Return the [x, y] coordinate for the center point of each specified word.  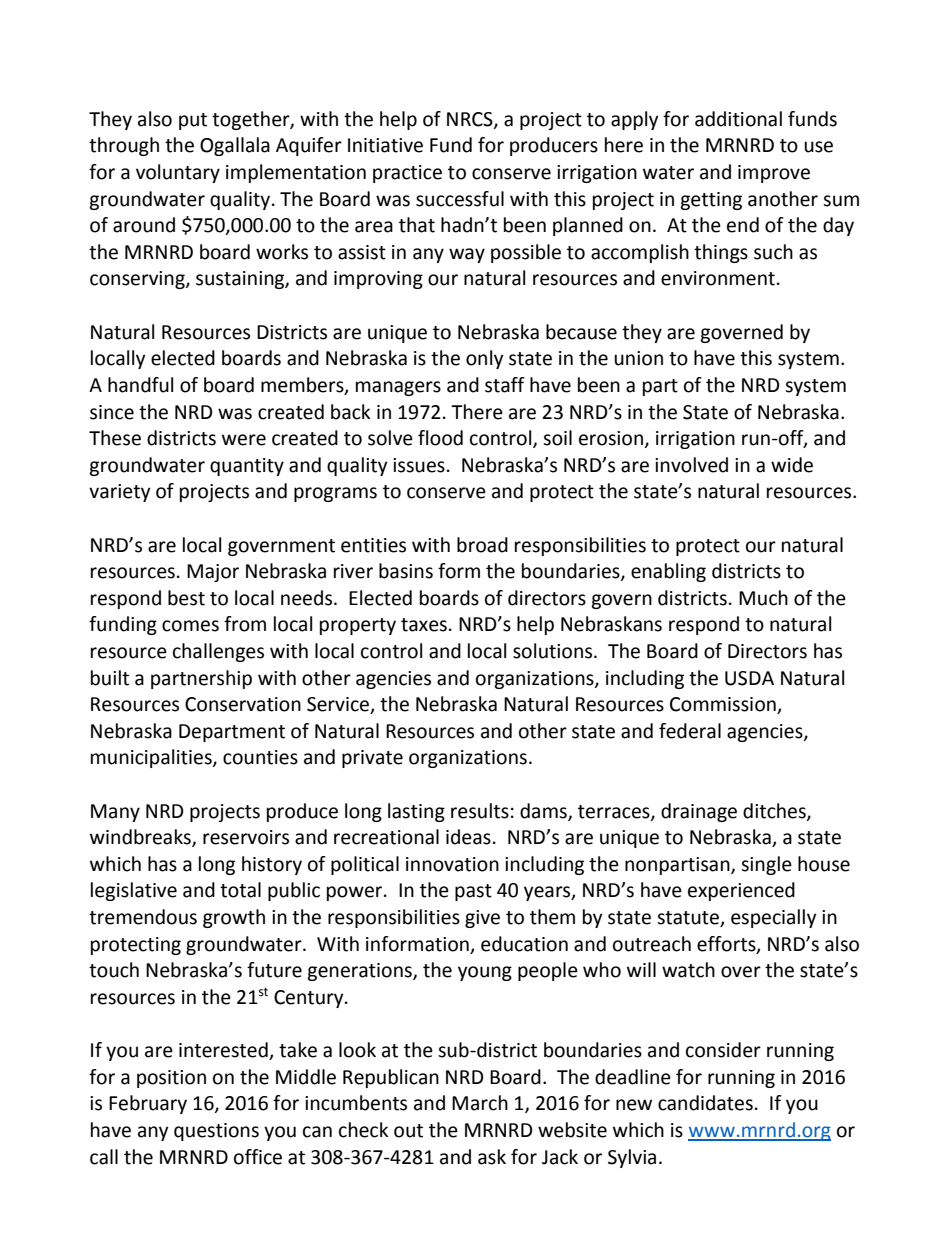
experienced [741, 891]
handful [140, 385]
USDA [749, 678]
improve [774, 174]
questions [216, 1132]
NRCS [471, 120]
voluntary [178, 173]
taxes [424, 625]
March [480, 1103]
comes [190, 626]
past [473, 892]
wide [792, 465]
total [240, 890]
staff [505, 385]
